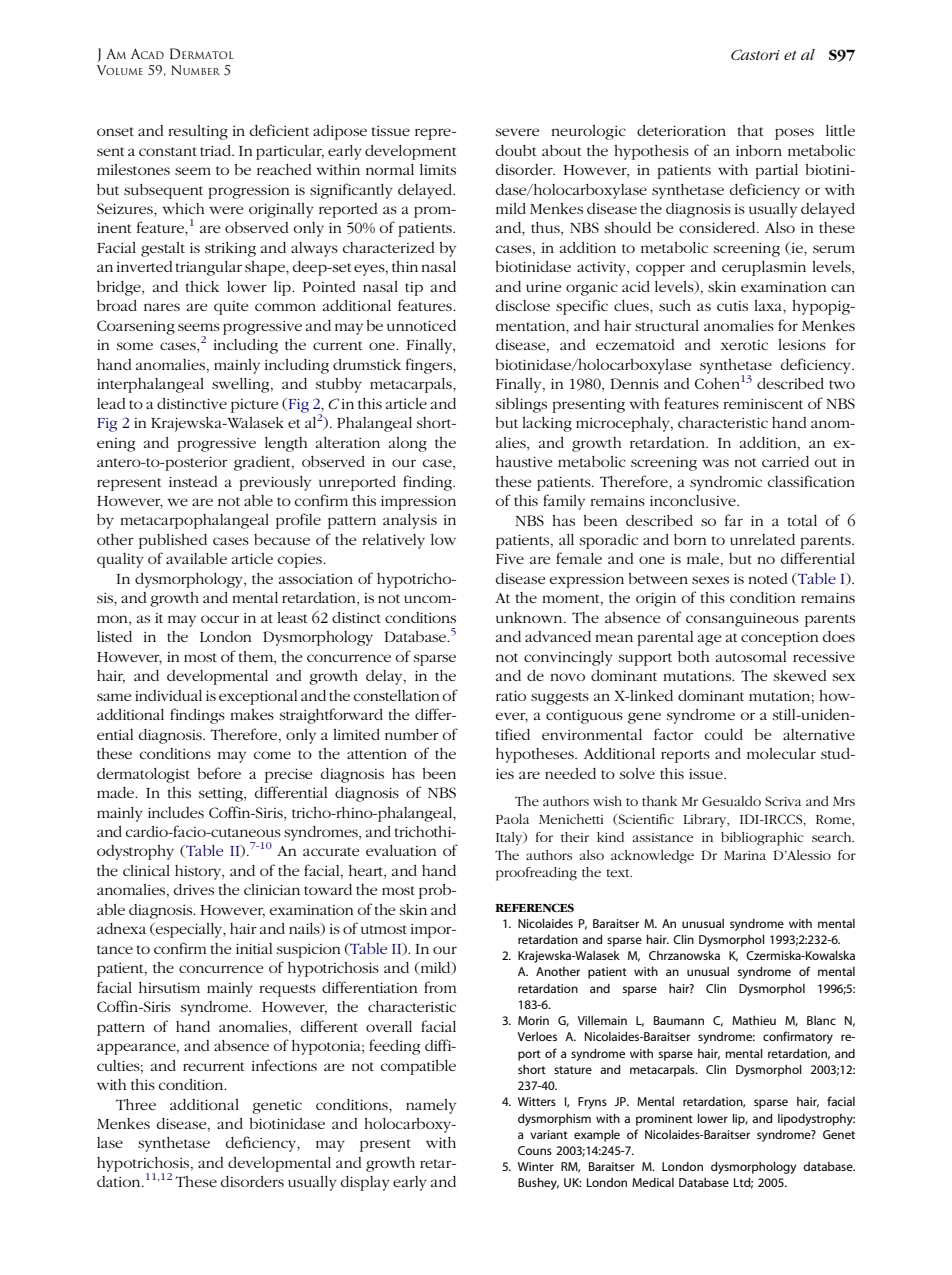 The image size is (952, 1275). What do you see at coordinates (220, 619) in the screenshot?
I see `occur` at bounding box center [220, 619].
